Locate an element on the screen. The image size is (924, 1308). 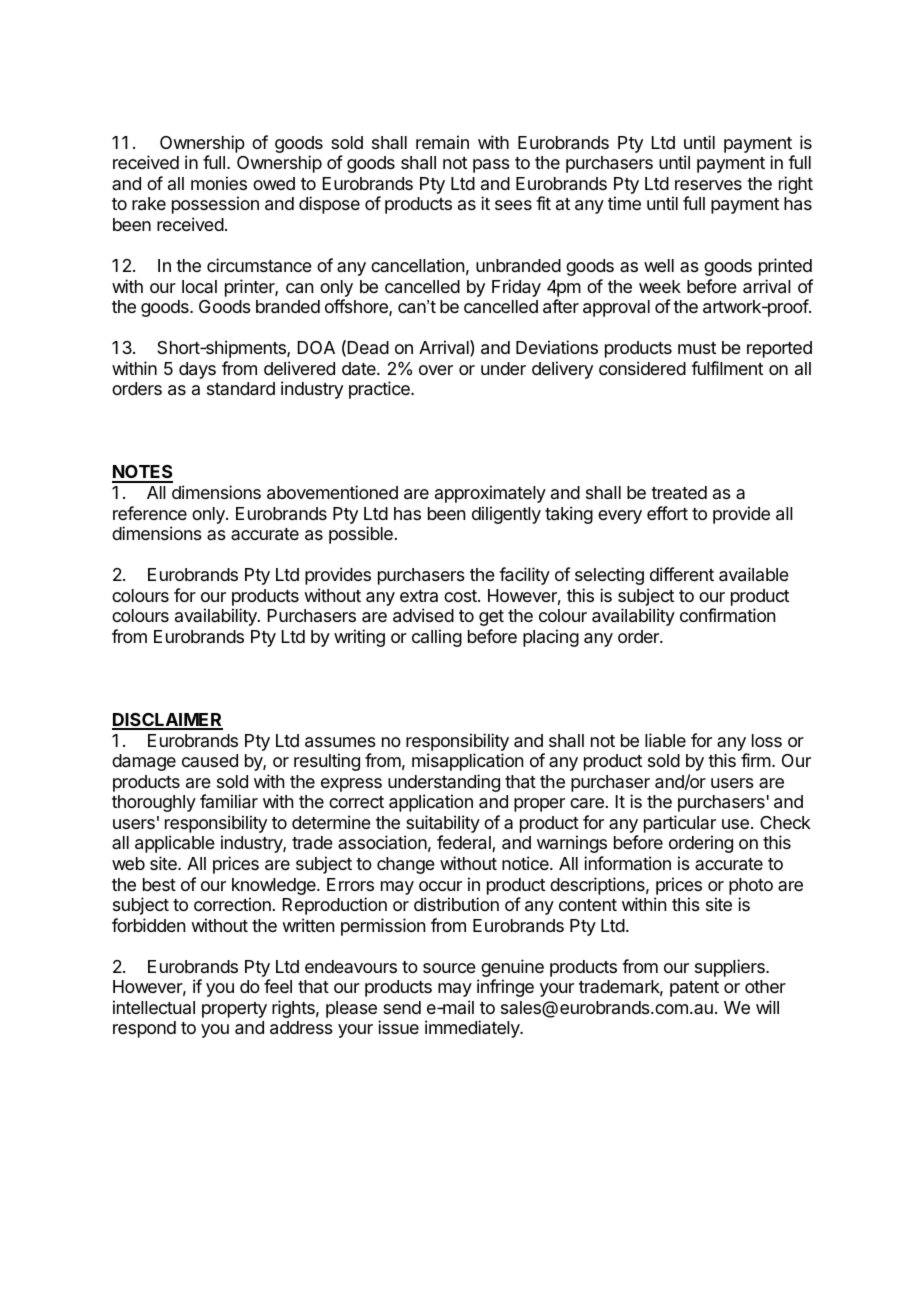
reference is located at coordinates (150, 513).
